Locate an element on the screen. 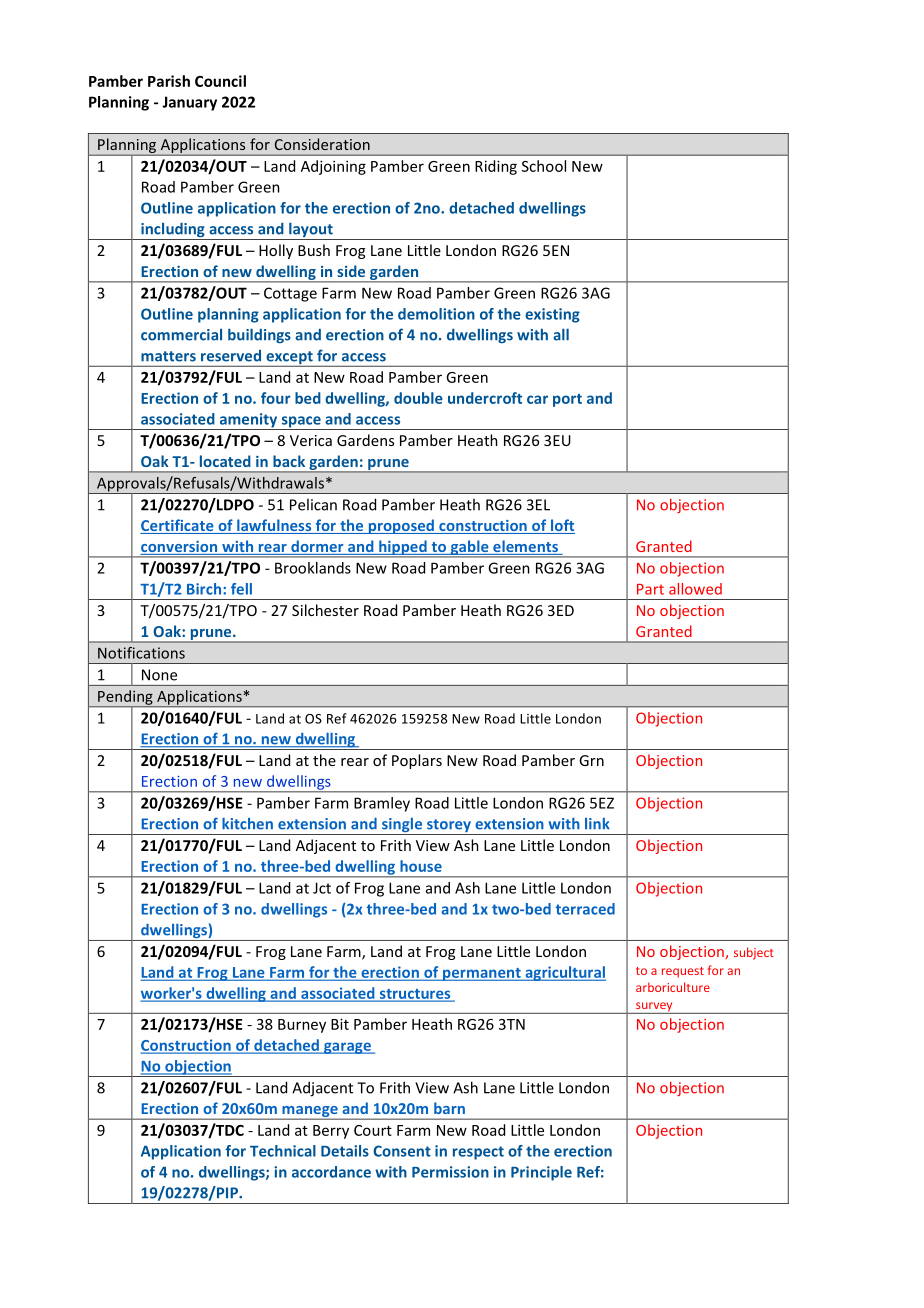  January is located at coordinates (189, 103).
